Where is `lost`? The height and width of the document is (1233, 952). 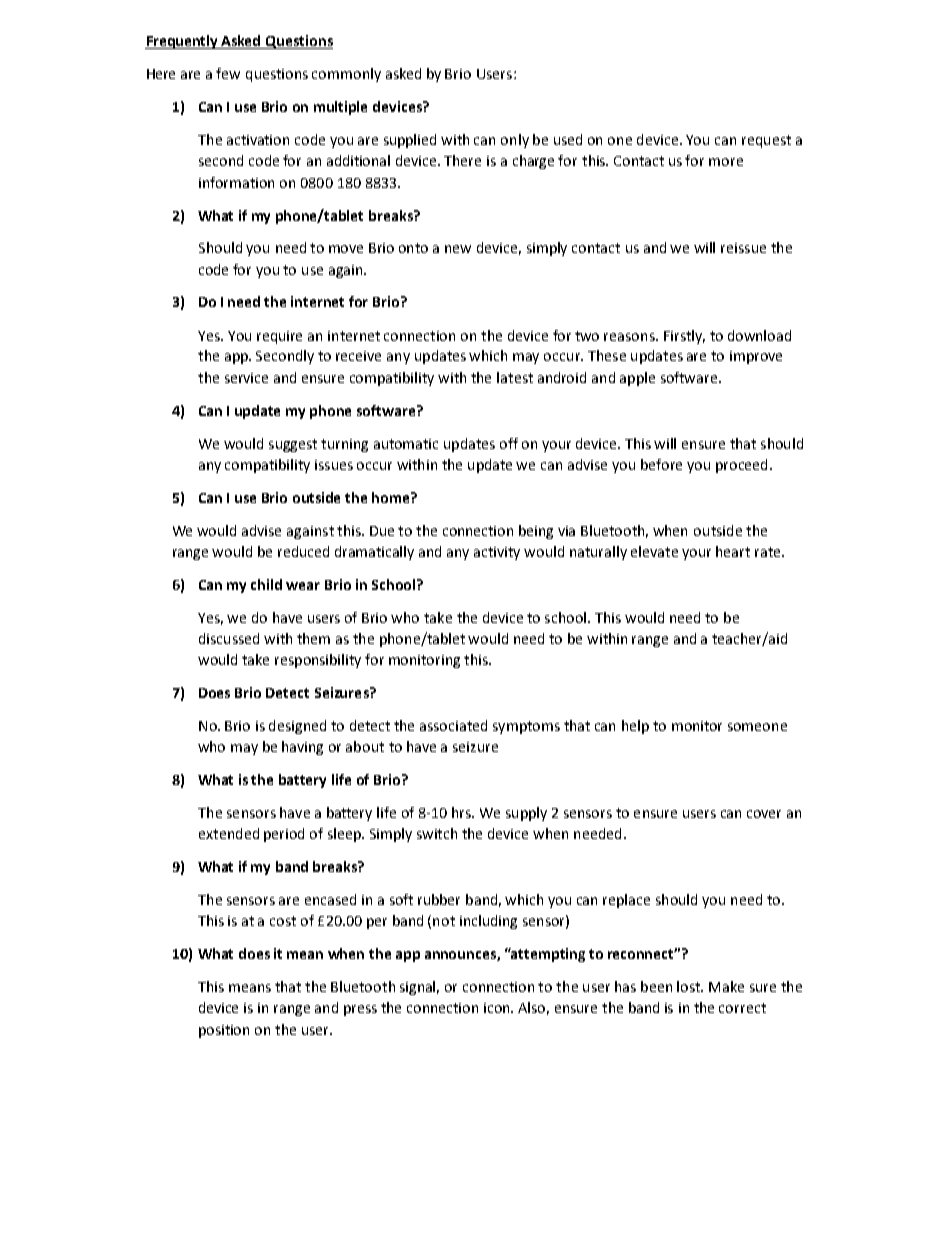 lost is located at coordinates (690, 986).
